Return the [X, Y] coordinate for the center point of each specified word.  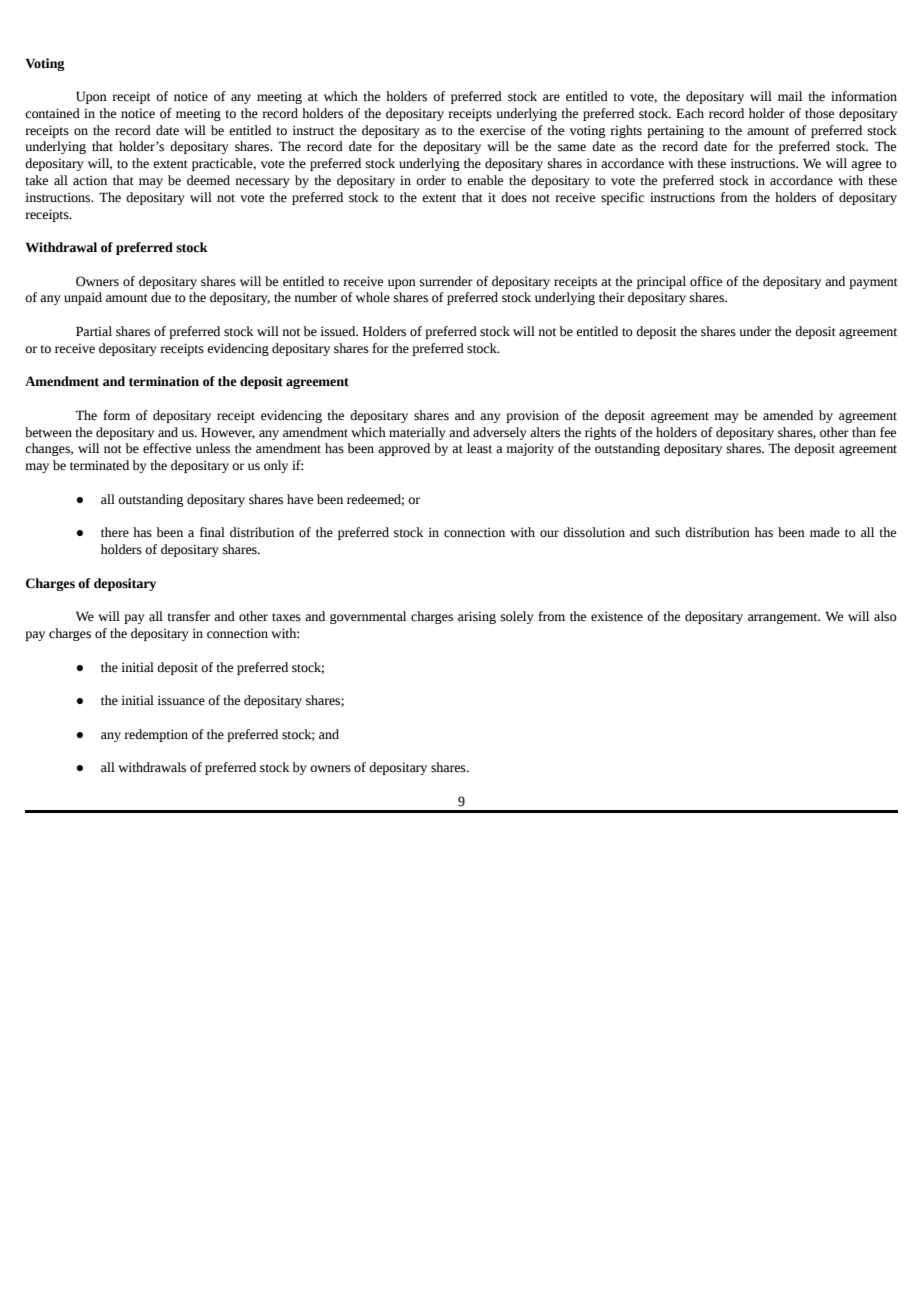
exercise [502, 130]
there [115, 532]
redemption [156, 735]
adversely [500, 433]
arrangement [784, 618]
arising [477, 617]
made [825, 532]
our [549, 534]
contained [52, 113]
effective [167, 448]
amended [788, 415]
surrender [446, 281]
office [706, 281]
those [819, 113]
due [161, 297]
